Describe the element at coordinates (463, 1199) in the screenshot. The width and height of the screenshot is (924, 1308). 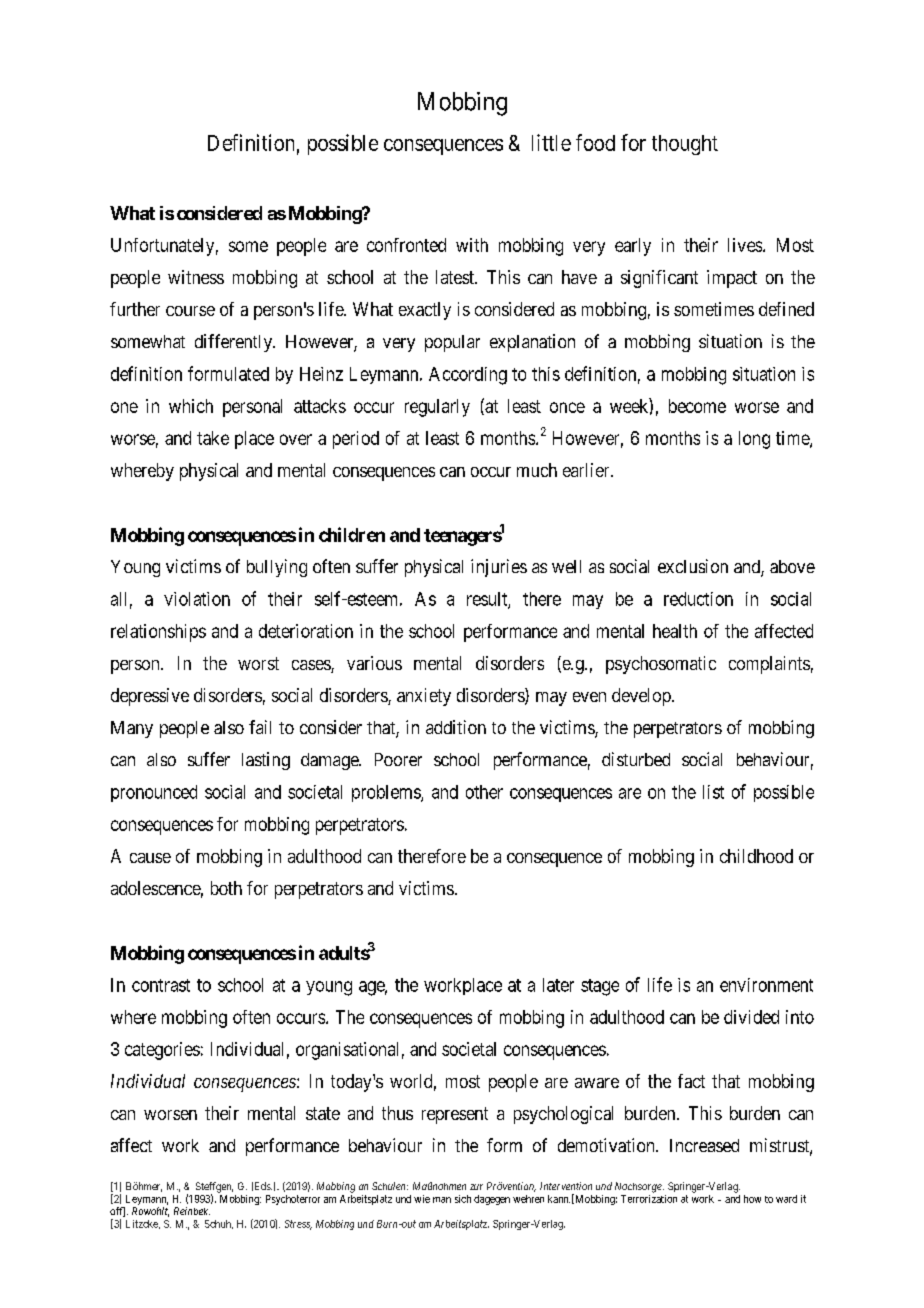
I see `sich` at that location.
